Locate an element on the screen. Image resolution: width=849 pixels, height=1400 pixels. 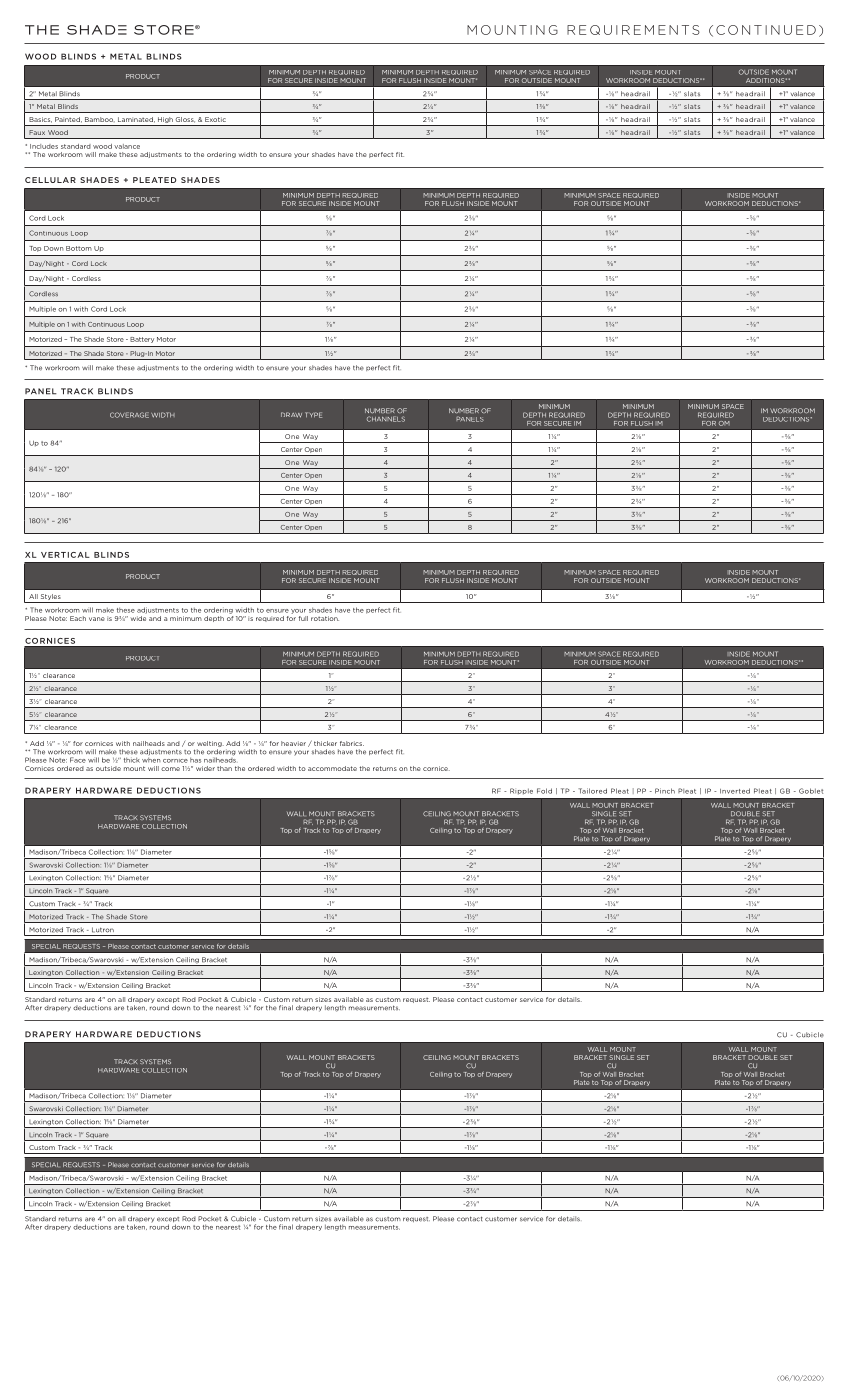
full is located at coordinates (303, 618).
